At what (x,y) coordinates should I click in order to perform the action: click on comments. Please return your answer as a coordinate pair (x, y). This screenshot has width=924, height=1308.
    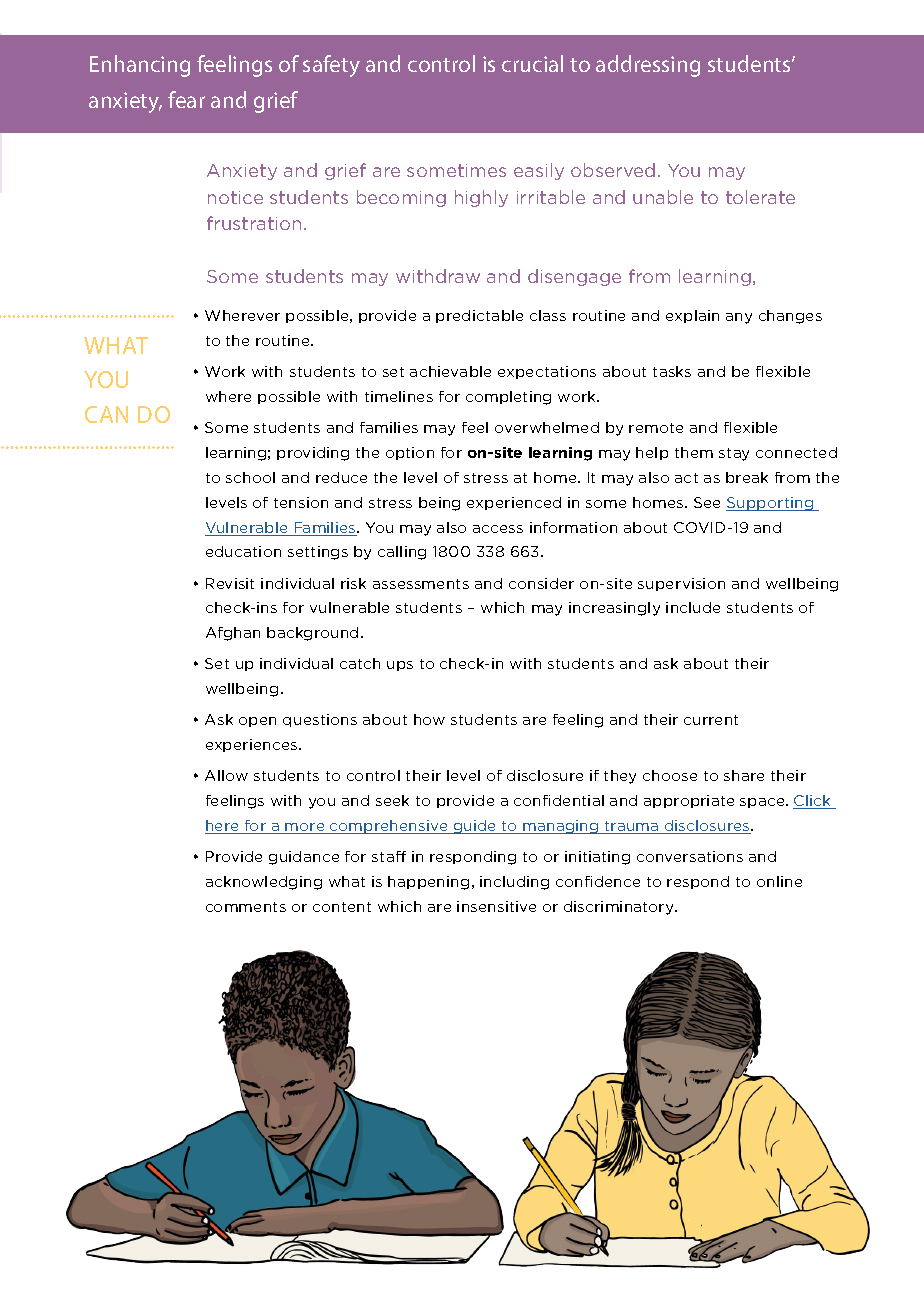
    Looking at the image, I should click on (246, 907).
